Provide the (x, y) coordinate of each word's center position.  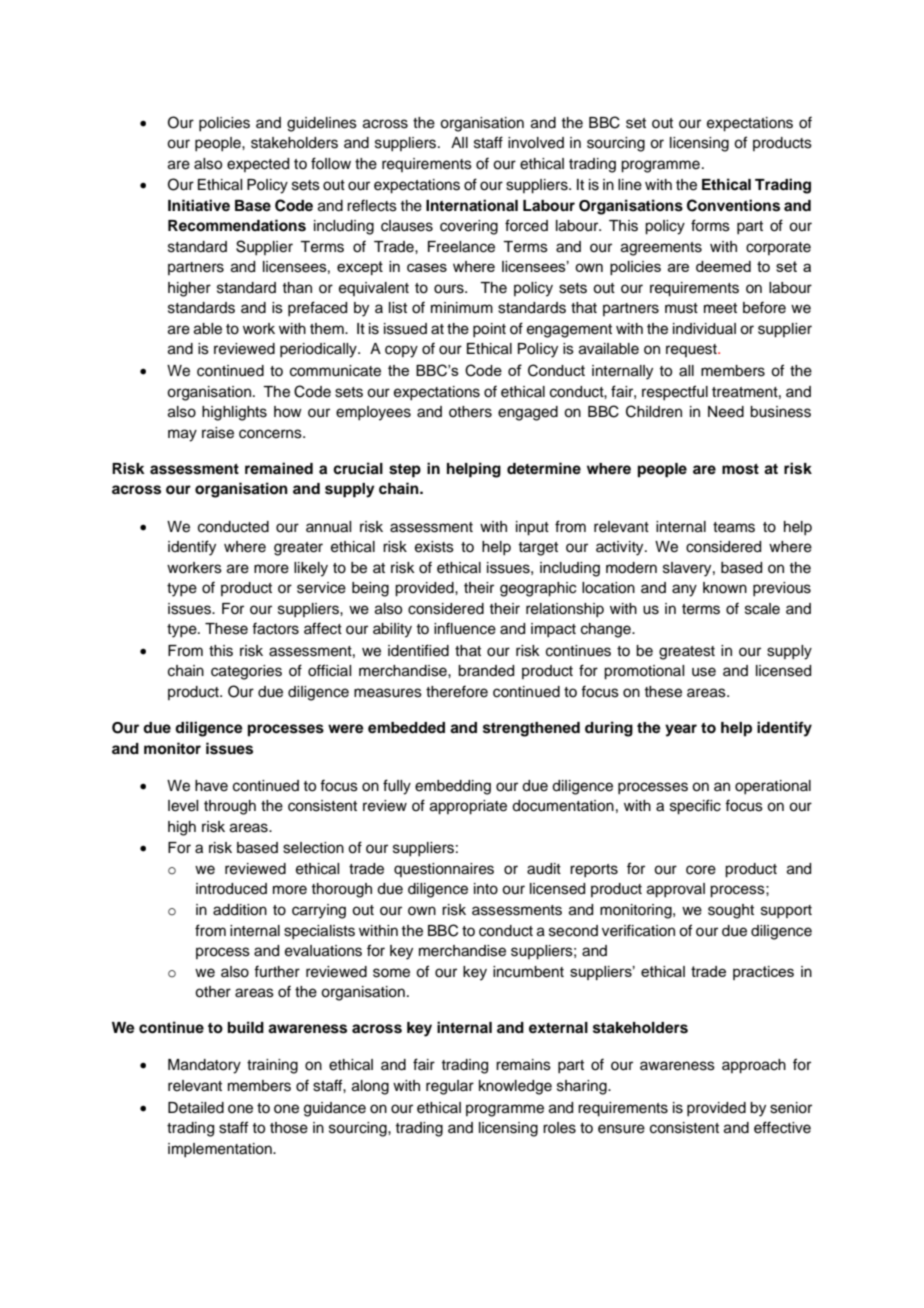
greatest (687, 653)
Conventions (733, 205)
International (472, 205)
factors (275, 628)
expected (258, 165)
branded (486, 671)
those (289, 1128)
